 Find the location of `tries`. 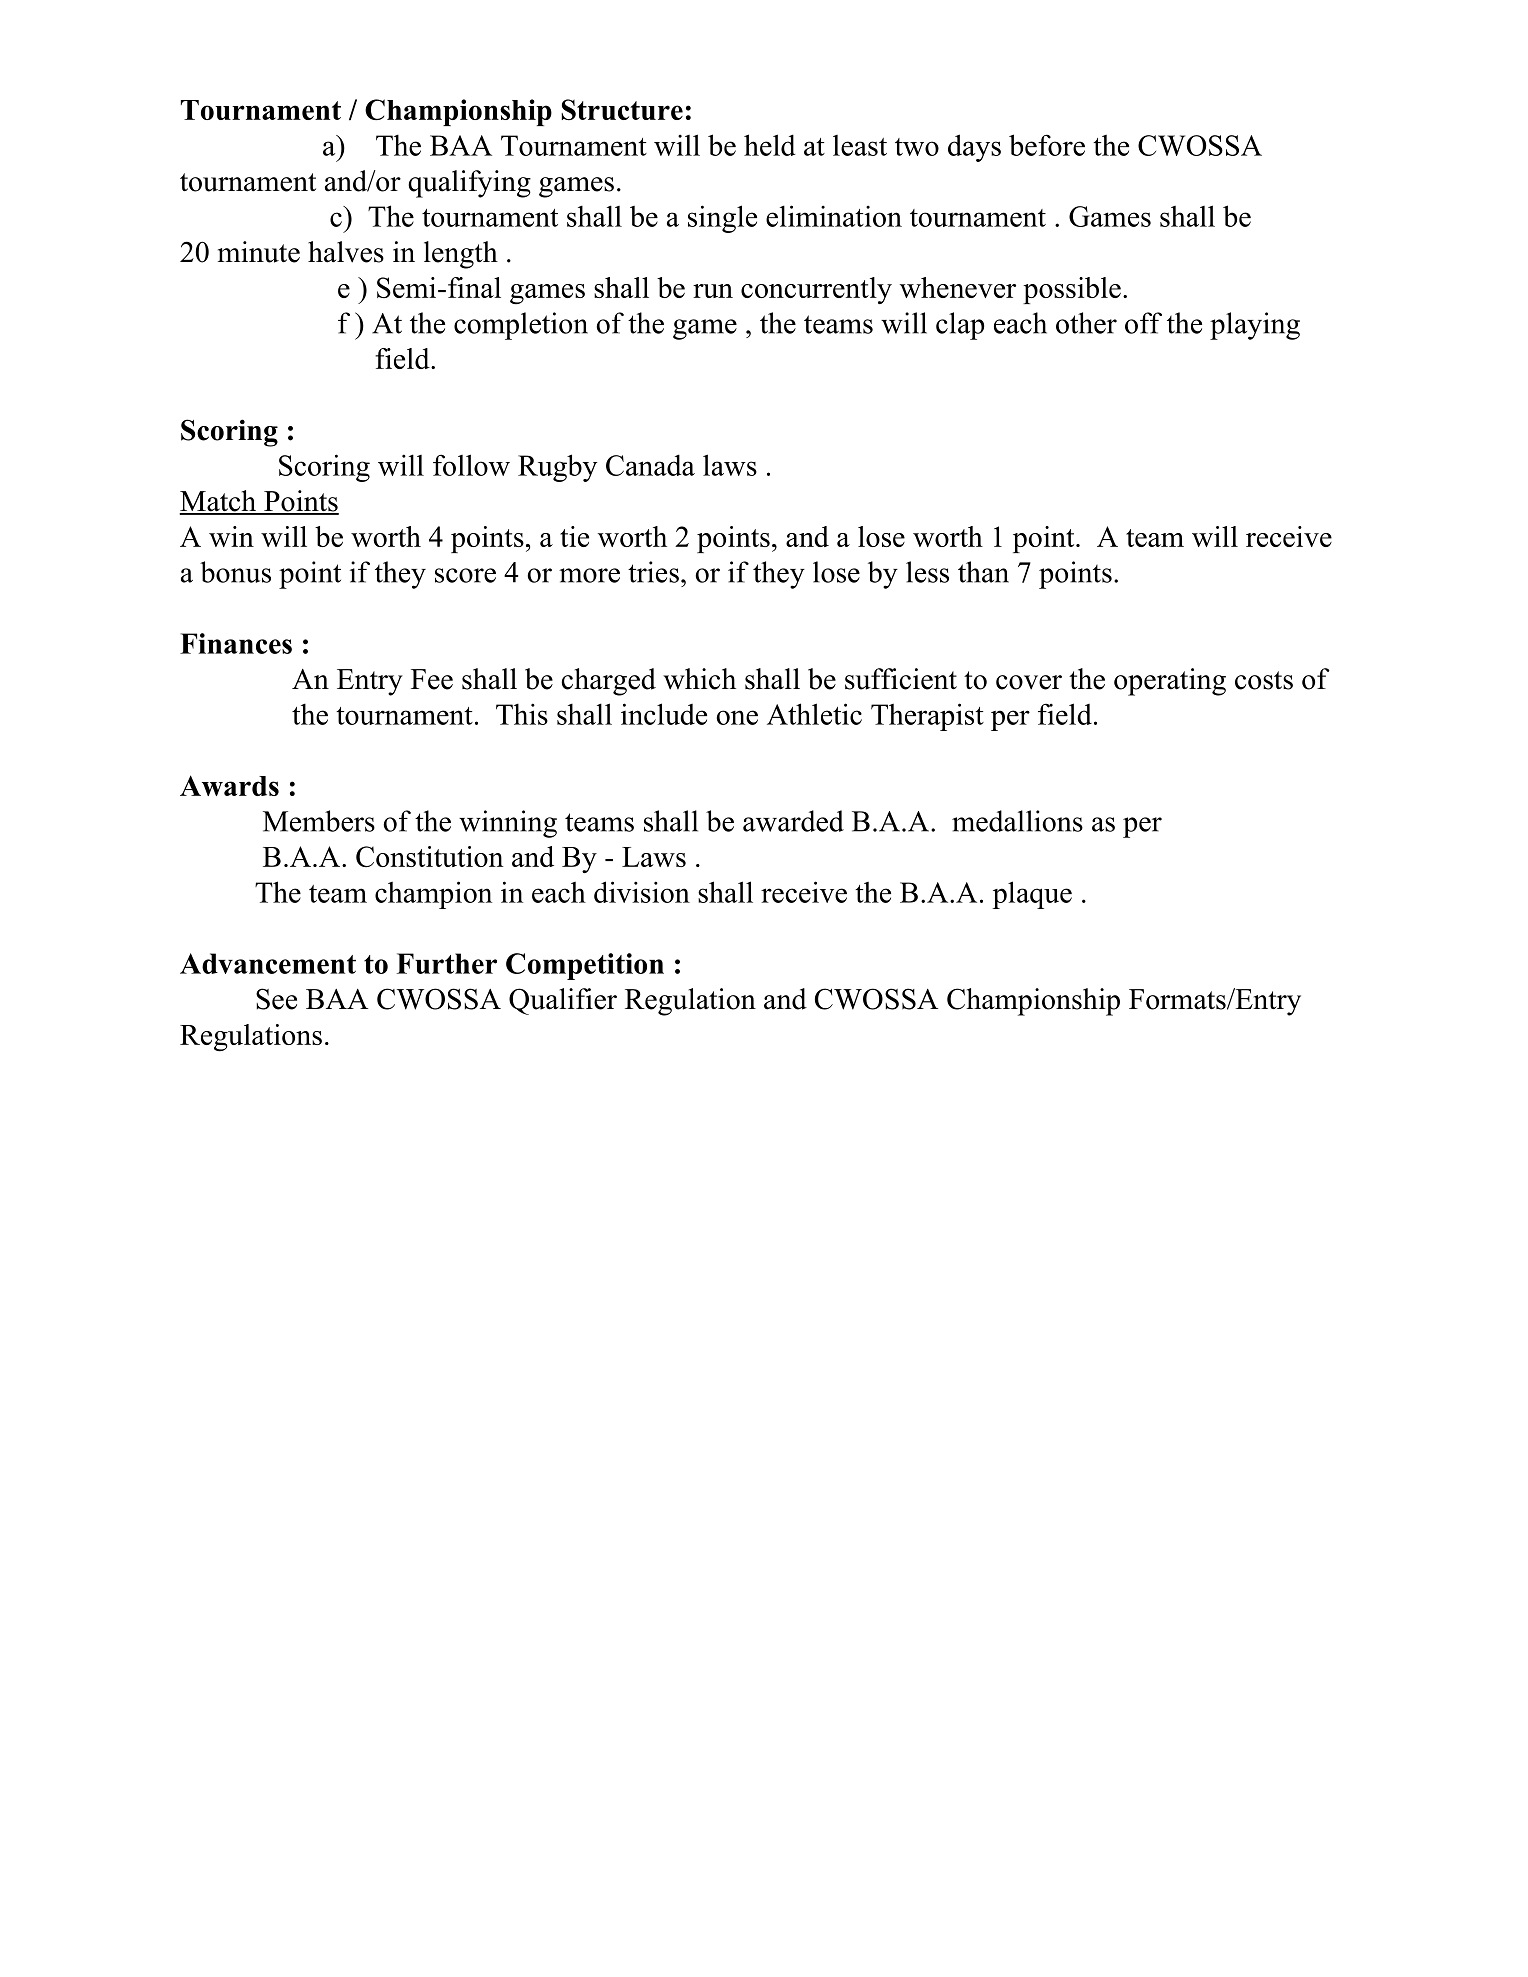

tries is located at coordinates (653, 572).
